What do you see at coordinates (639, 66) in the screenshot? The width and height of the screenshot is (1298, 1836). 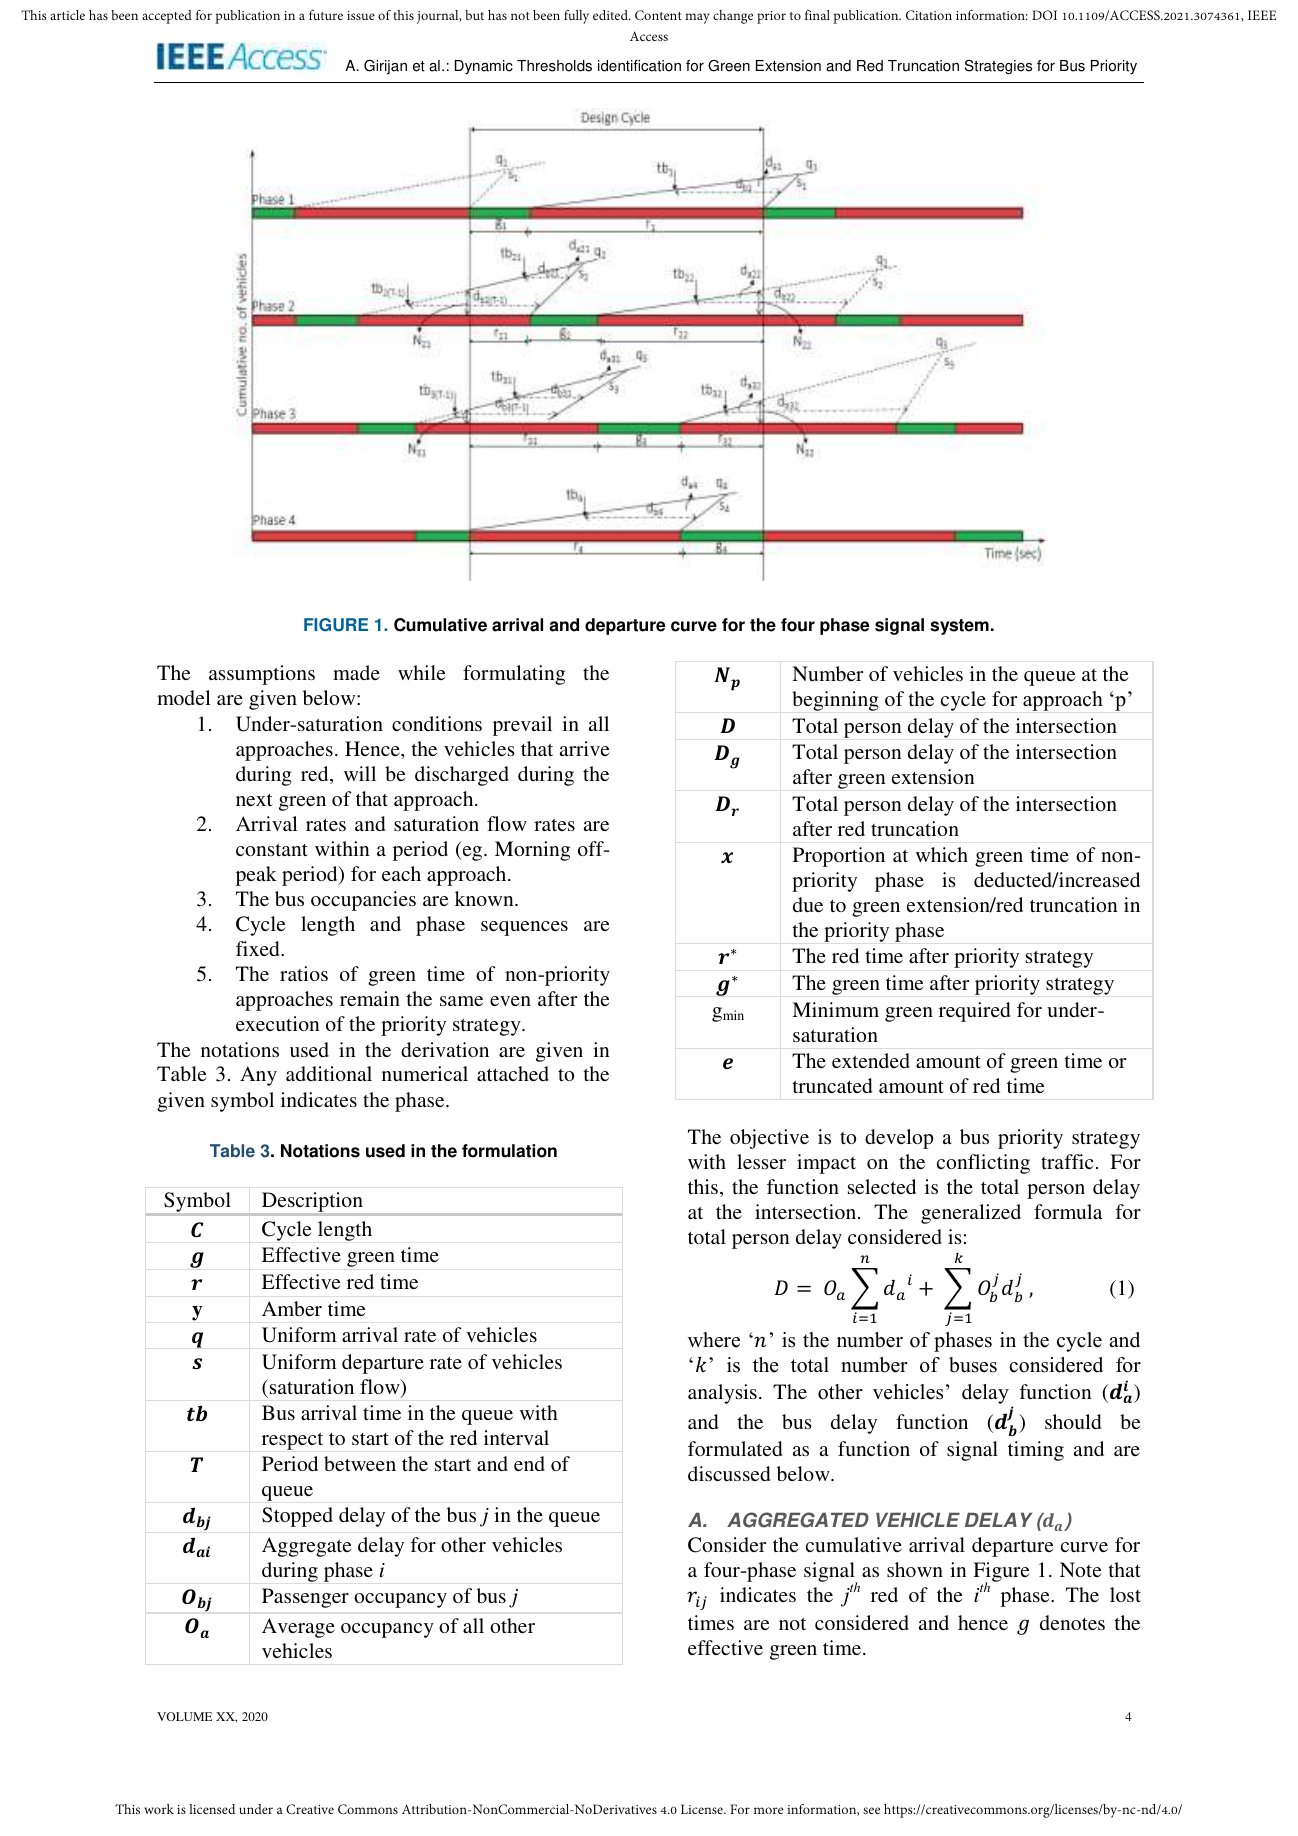 I see `identification` at bounding box center [639, 66].
